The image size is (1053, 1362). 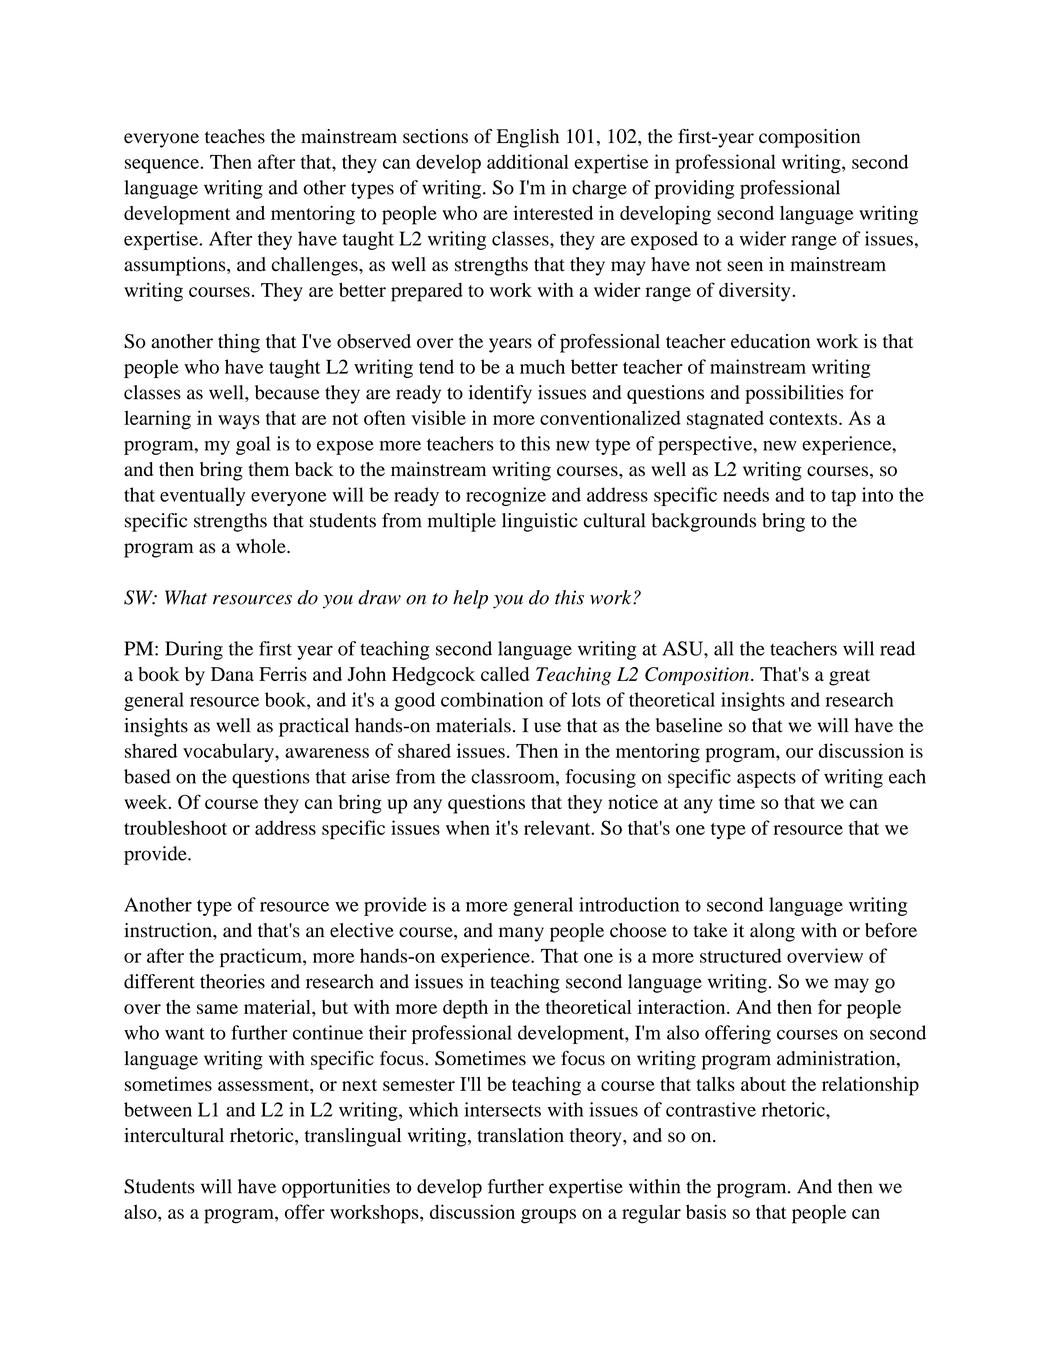 What do you see at coordinates (521, 934) in the document?
I see `many` at bounding box center [521, 934].
